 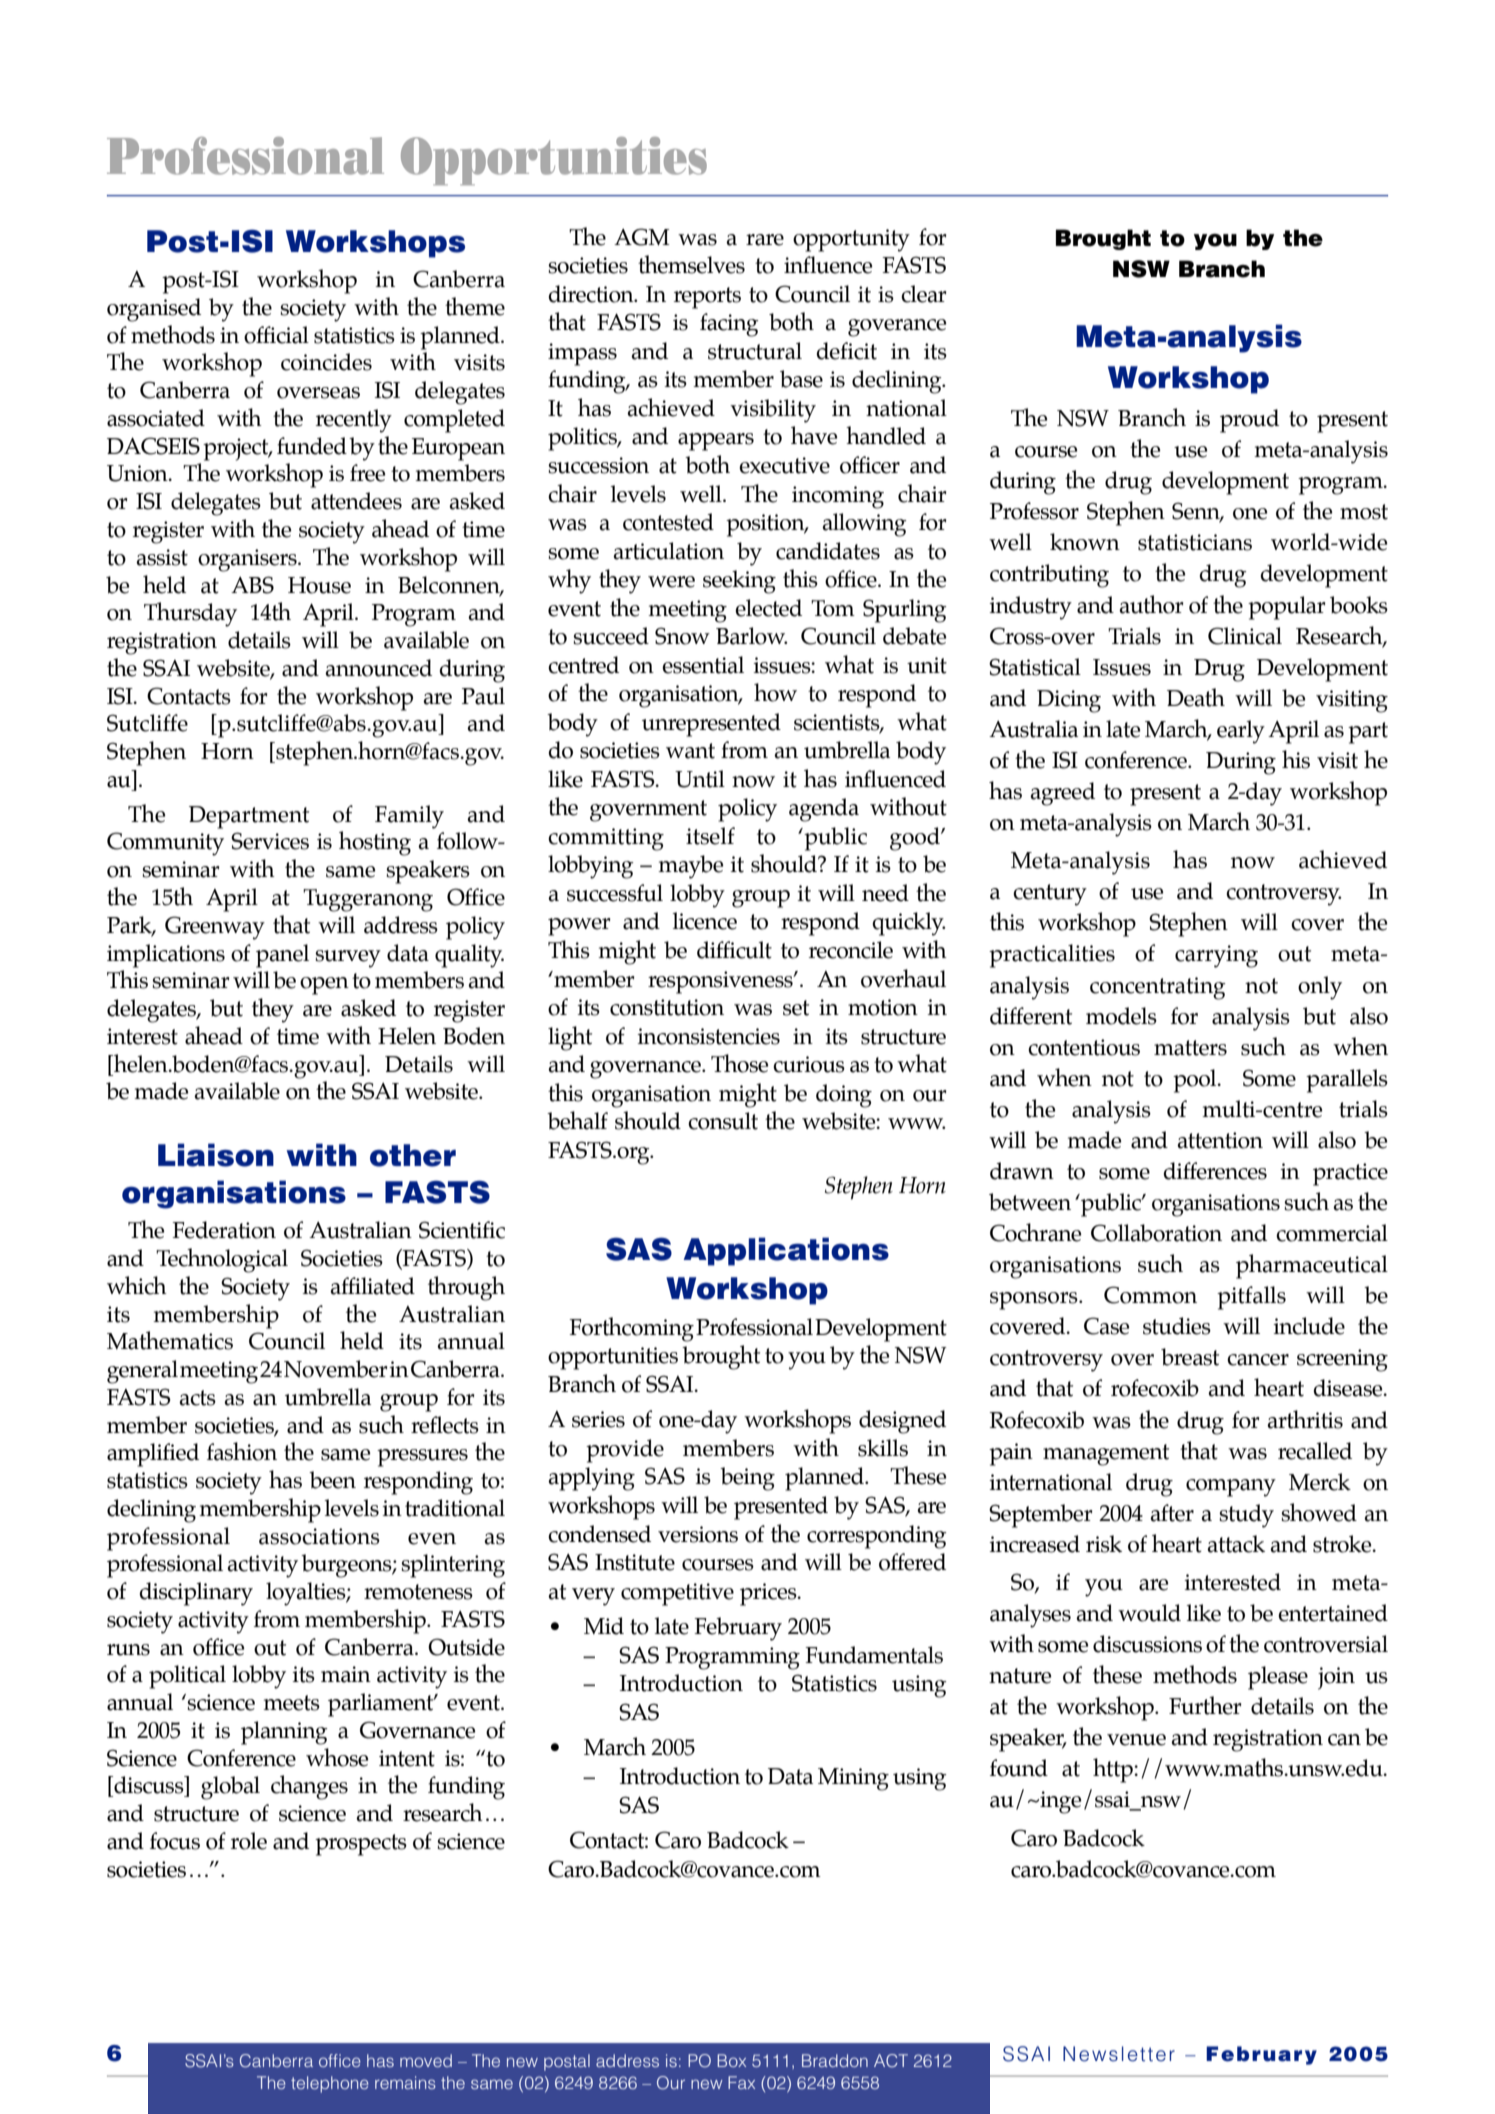 What do you see at coordinates (1249, 421) in the screenshot?
I see `proud` at bounding box center [1249, 421].
